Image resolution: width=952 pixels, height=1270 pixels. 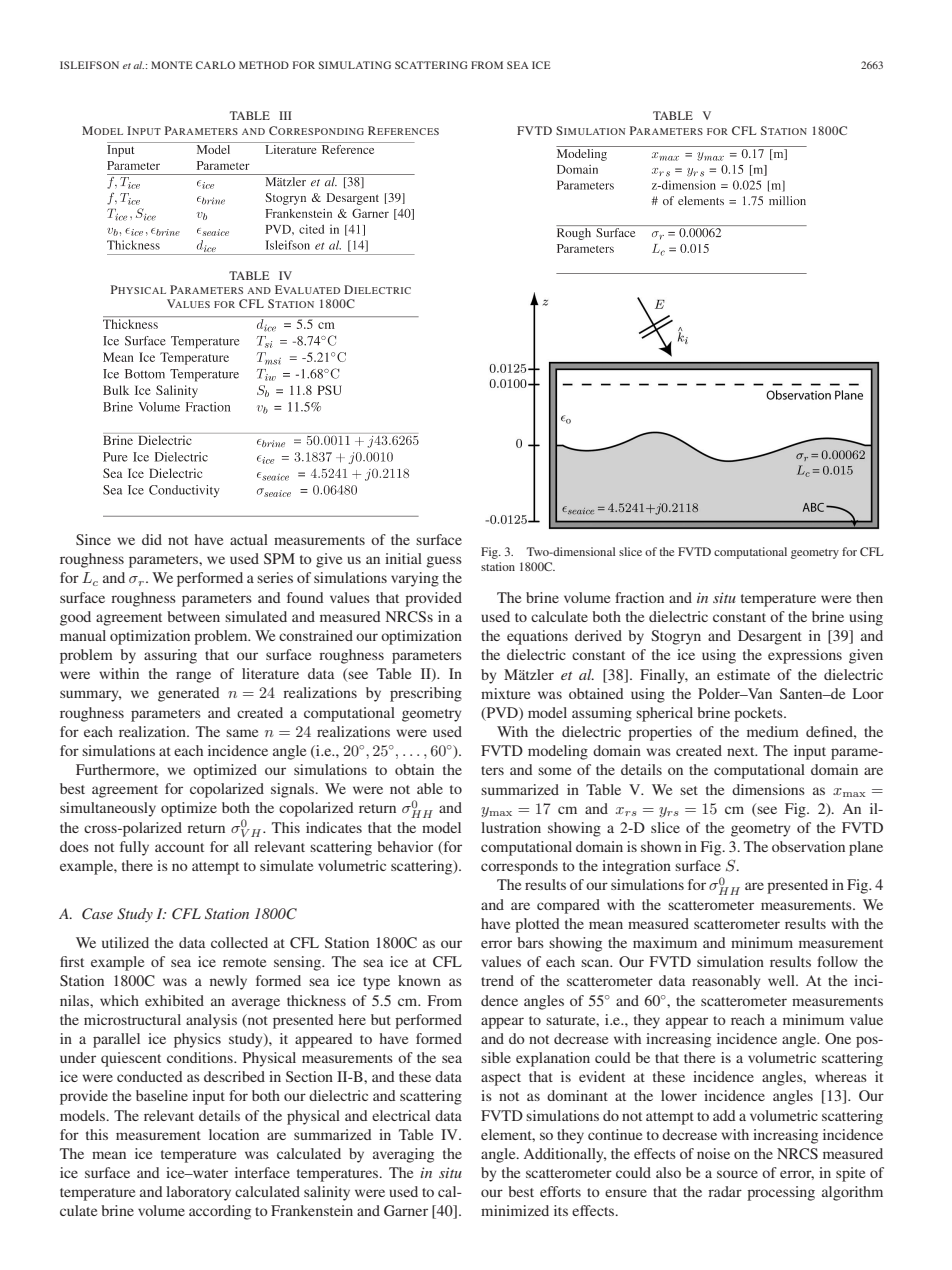 I want to click on SIMULATING, so click(x=355, y=65).
